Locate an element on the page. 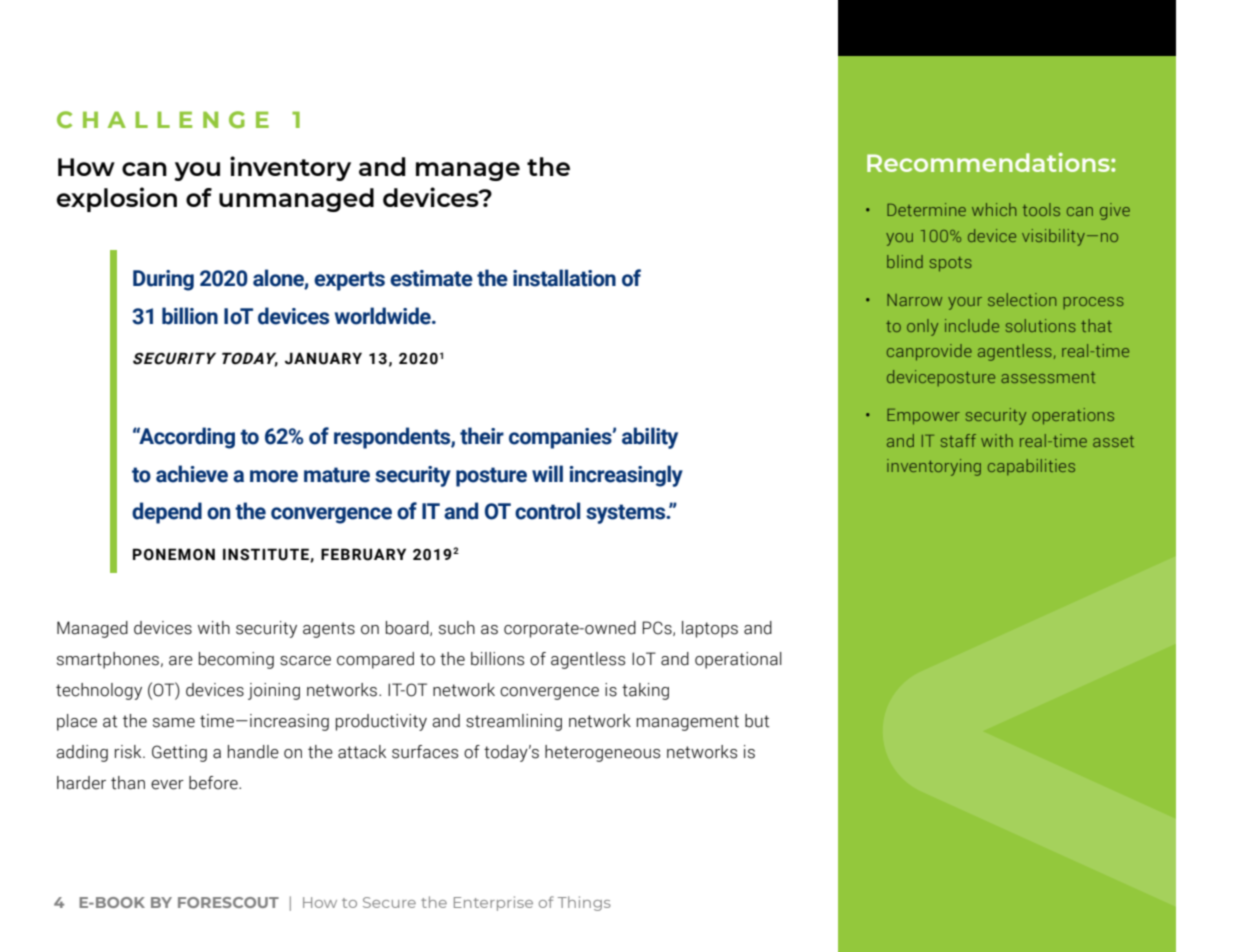  installation is located at coordinates (564, 278).
